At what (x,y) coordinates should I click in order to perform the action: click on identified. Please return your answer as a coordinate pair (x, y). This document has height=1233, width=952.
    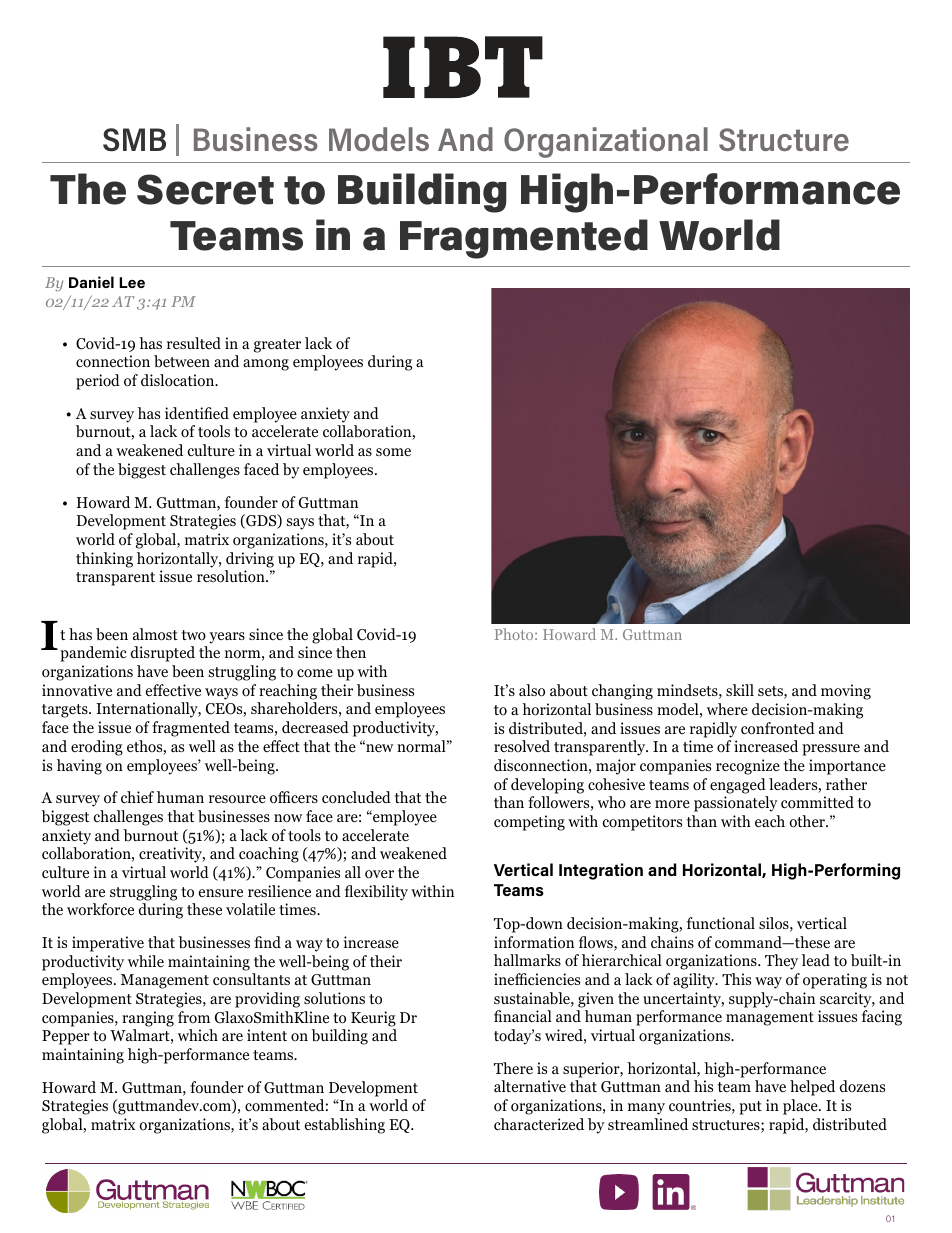
    Looking at the image, I should click on (197, 413).
